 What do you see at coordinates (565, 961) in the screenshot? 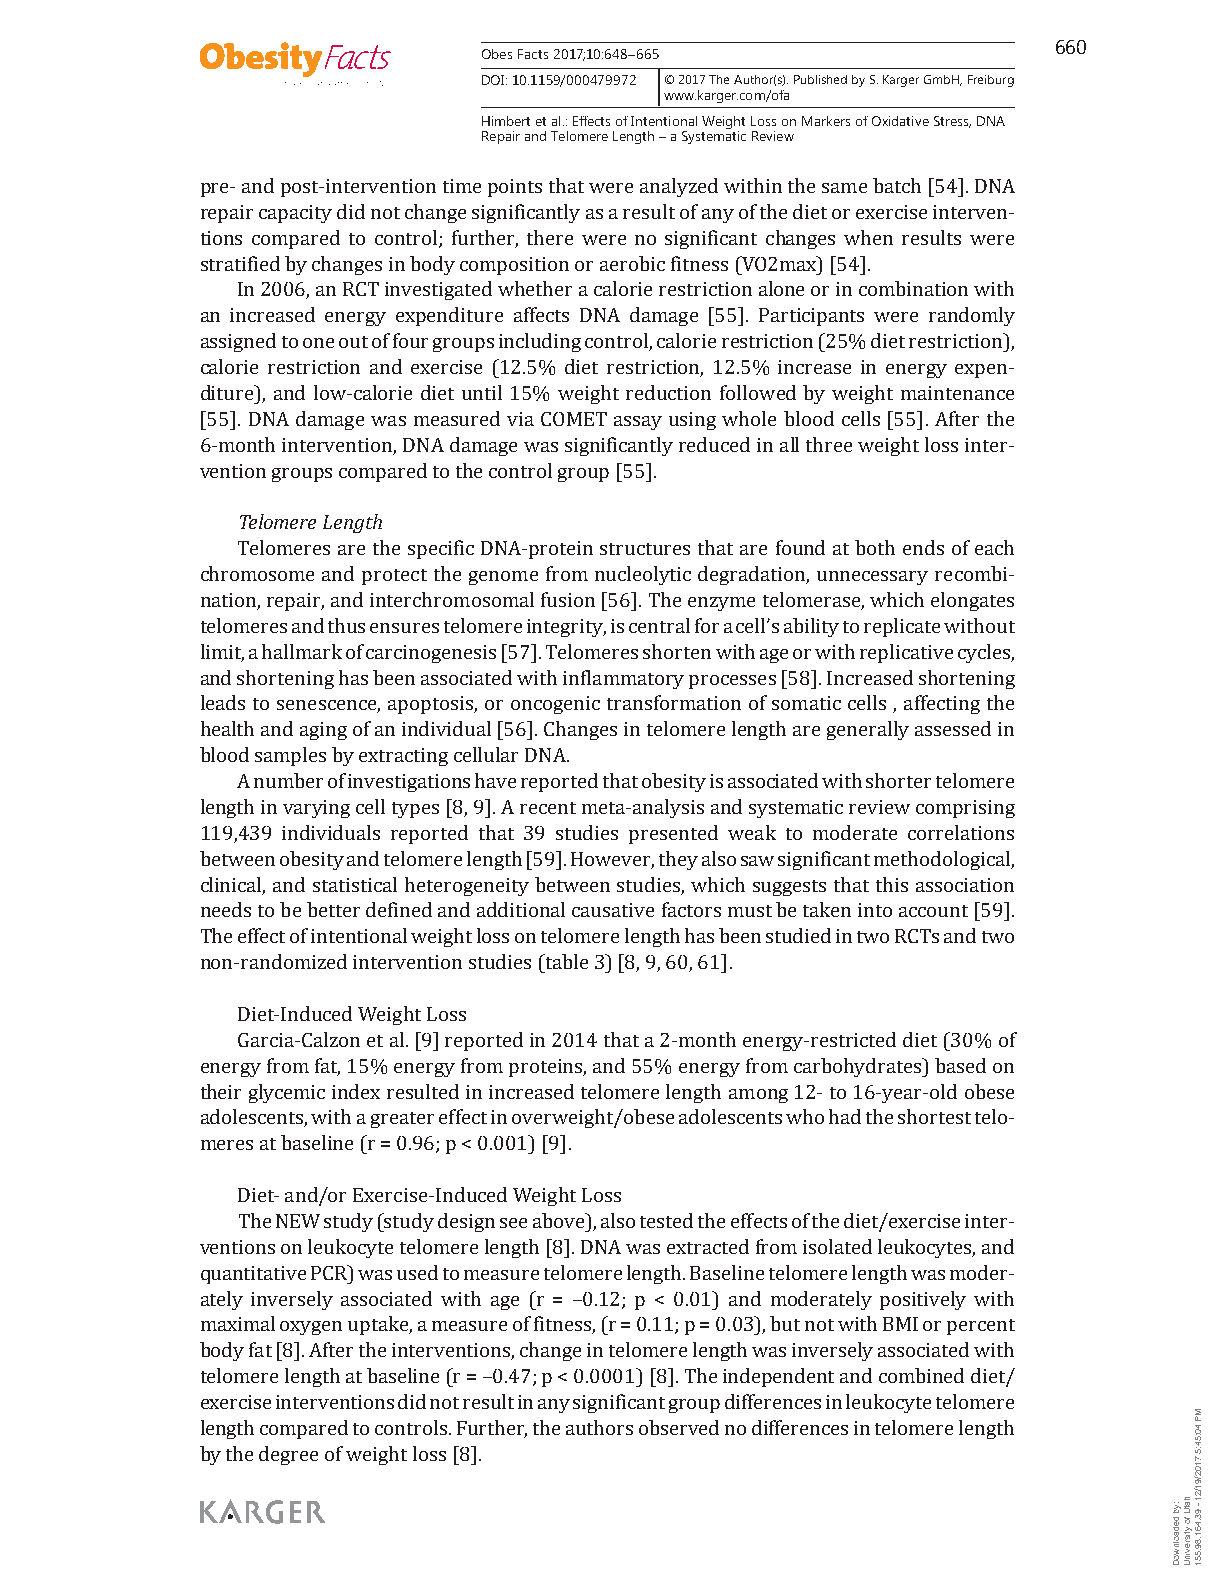
I see `table` at bounding box center [565, 961].
